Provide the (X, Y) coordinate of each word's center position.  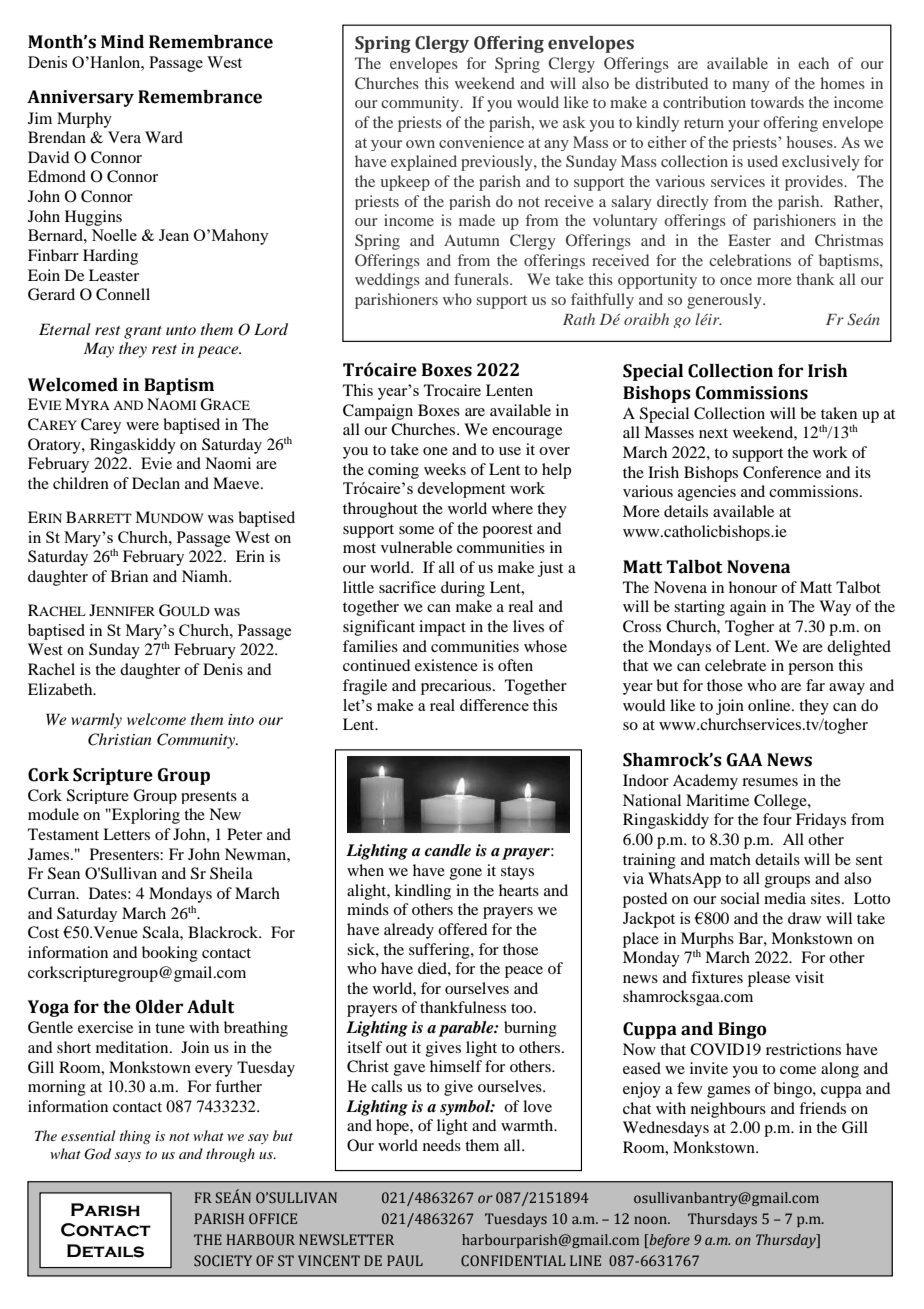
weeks (445, 469)
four (777, 819)
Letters (126, 834)
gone (466, 874)
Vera (124, 137)
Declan (156, 483)
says (128, 1157)
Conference (782, 472)
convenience (481, 142)
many (751, 86)
